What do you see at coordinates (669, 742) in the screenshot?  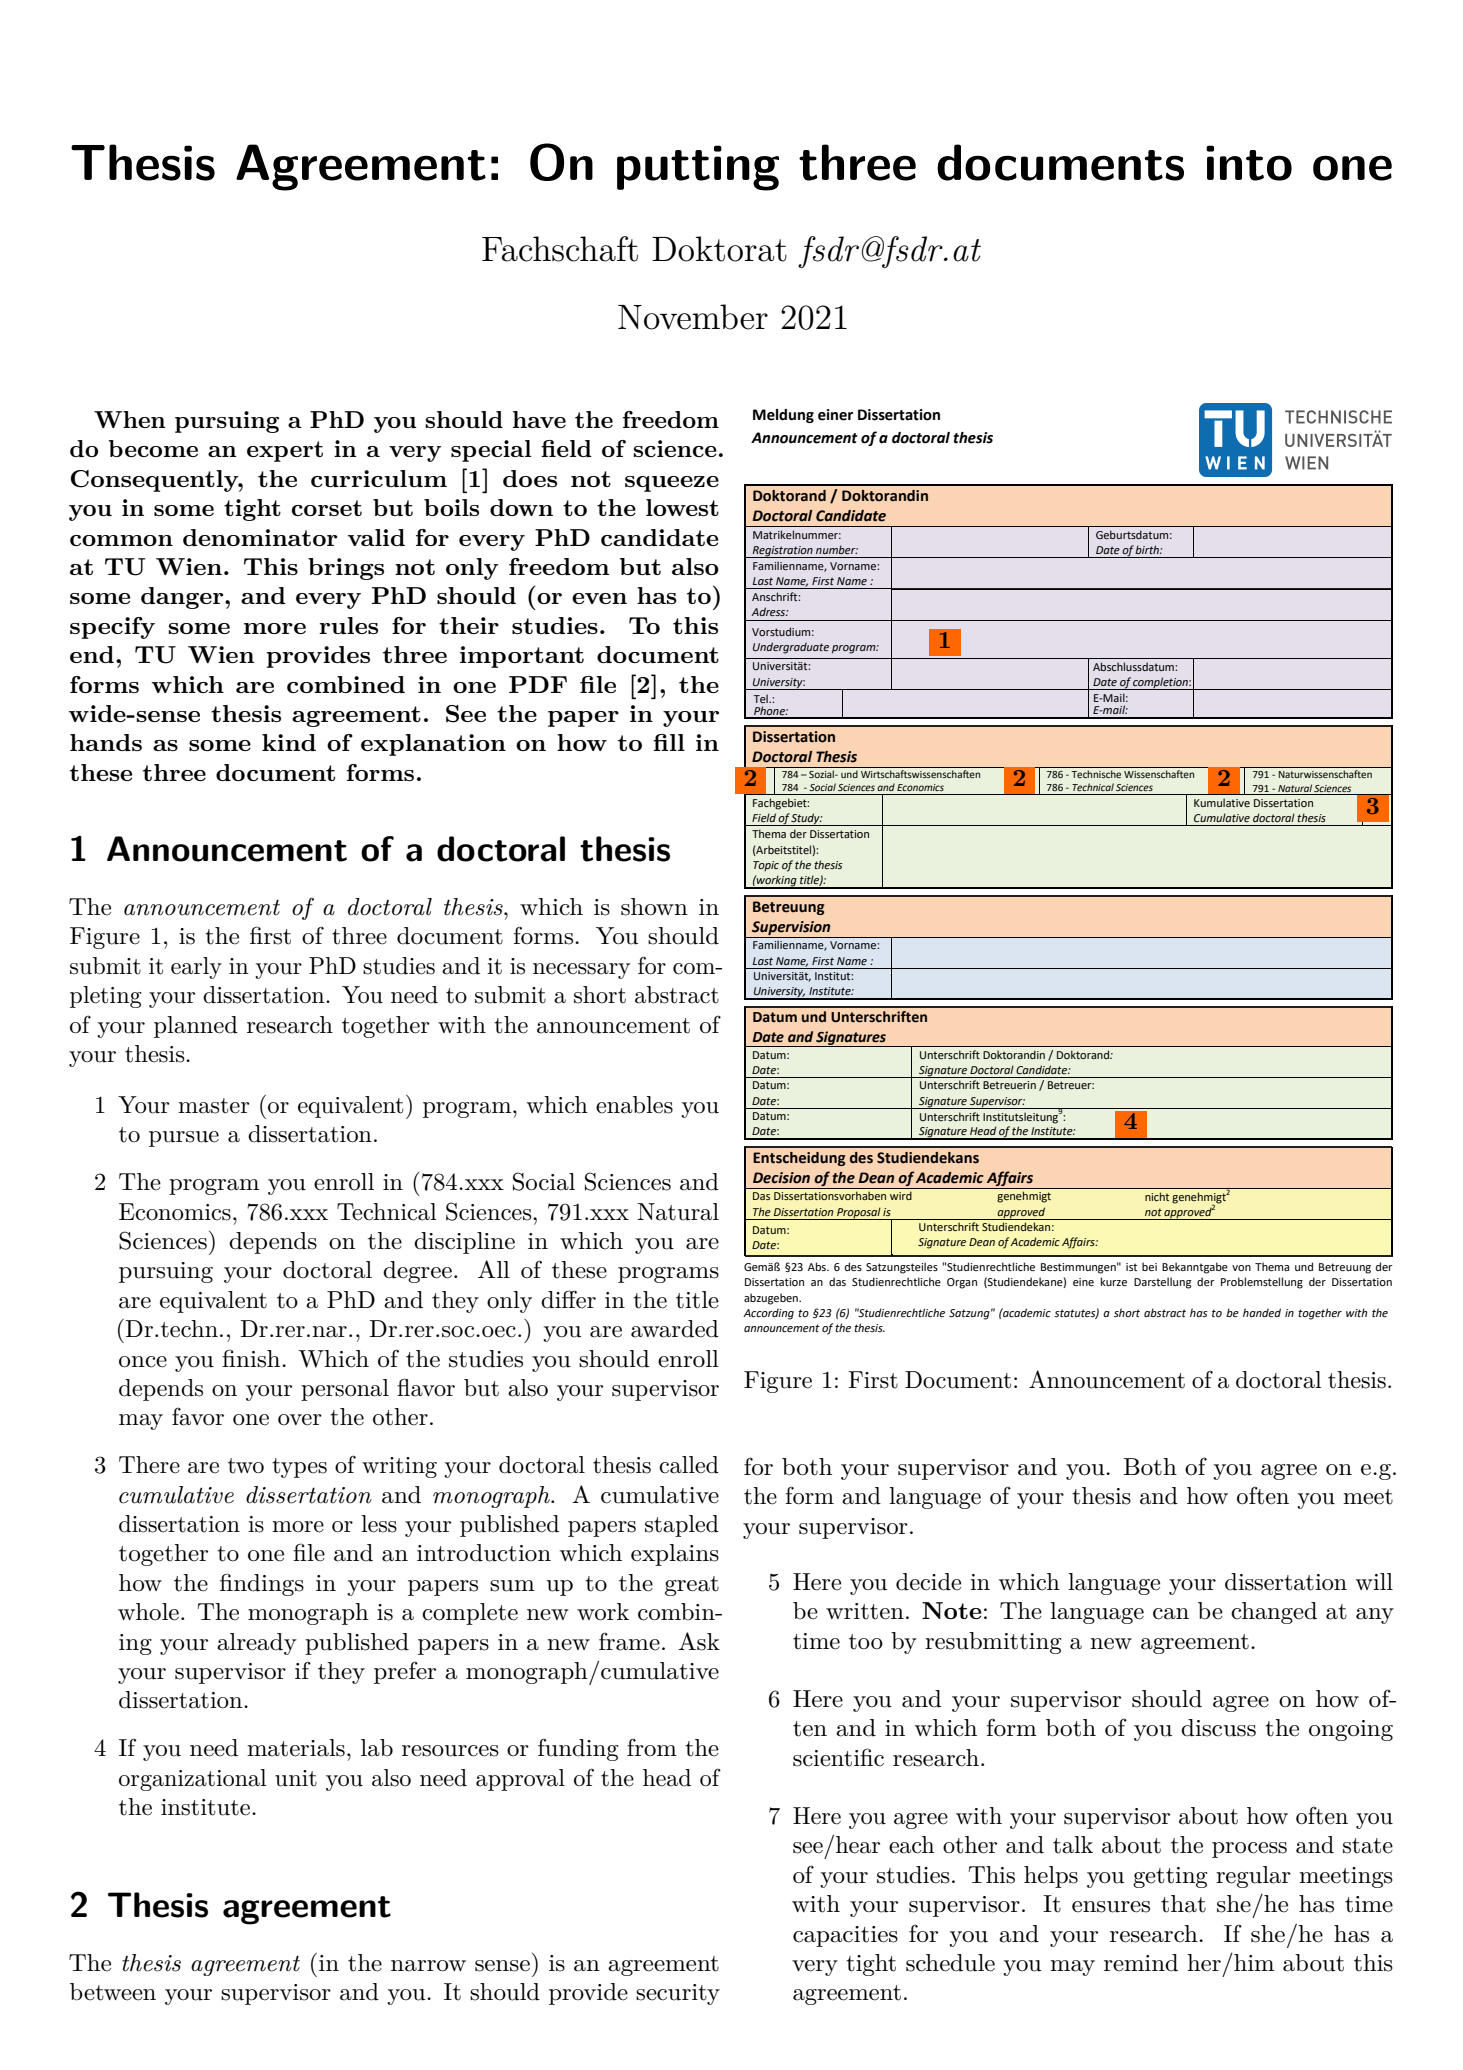 I see `fill` at bounding box center [669, 742].
